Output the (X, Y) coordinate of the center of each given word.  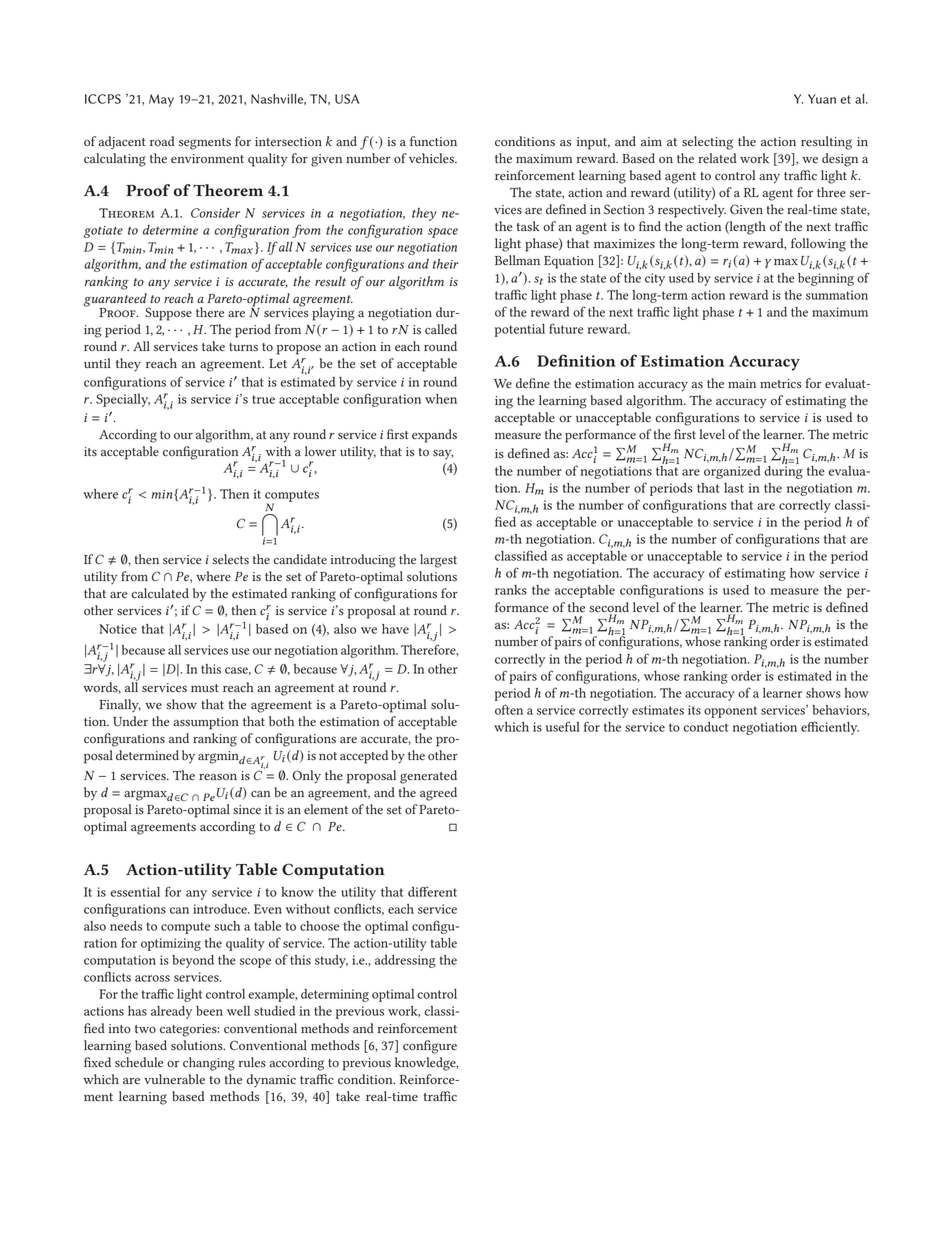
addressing (405, 961)
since (247, 810)
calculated (160, 593)
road (162, 141)
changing (209, 1064)
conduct (705, 727)
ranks (511, 590)
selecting (707, 143)
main (742, 384)
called (441, 329)
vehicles (432, 158)
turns (243, 347)
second (609, 607)
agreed (438, 794)
